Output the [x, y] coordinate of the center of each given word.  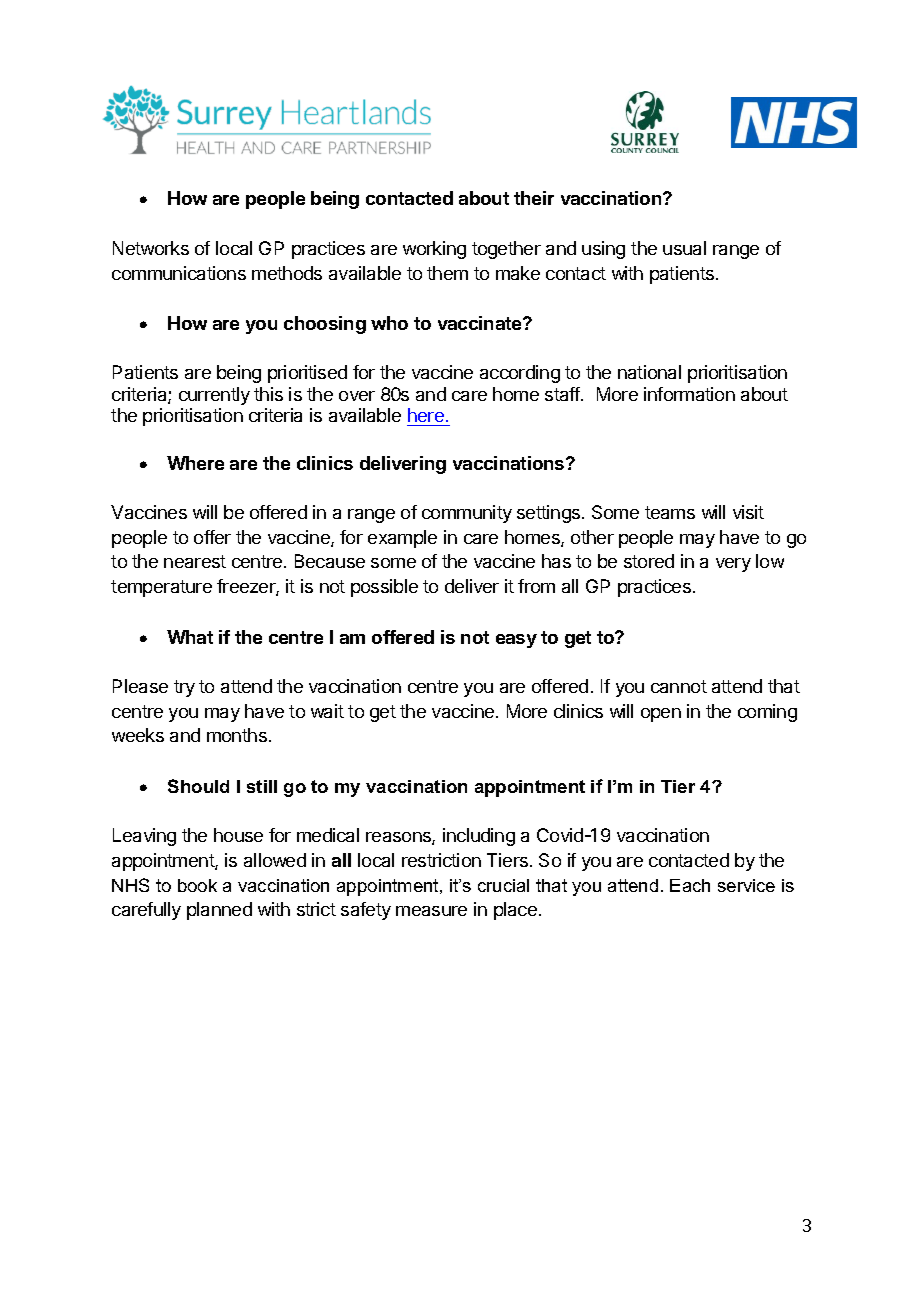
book [197, 885]
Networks [151, 248]
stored [649, 561]
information [689, 394]
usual [684, 248]
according [520, 374]
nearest [195, 561]
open [661, 715]
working [434, 250]
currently [214, 396]
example [402, 539]
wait [327, 711]
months [237, 735]
